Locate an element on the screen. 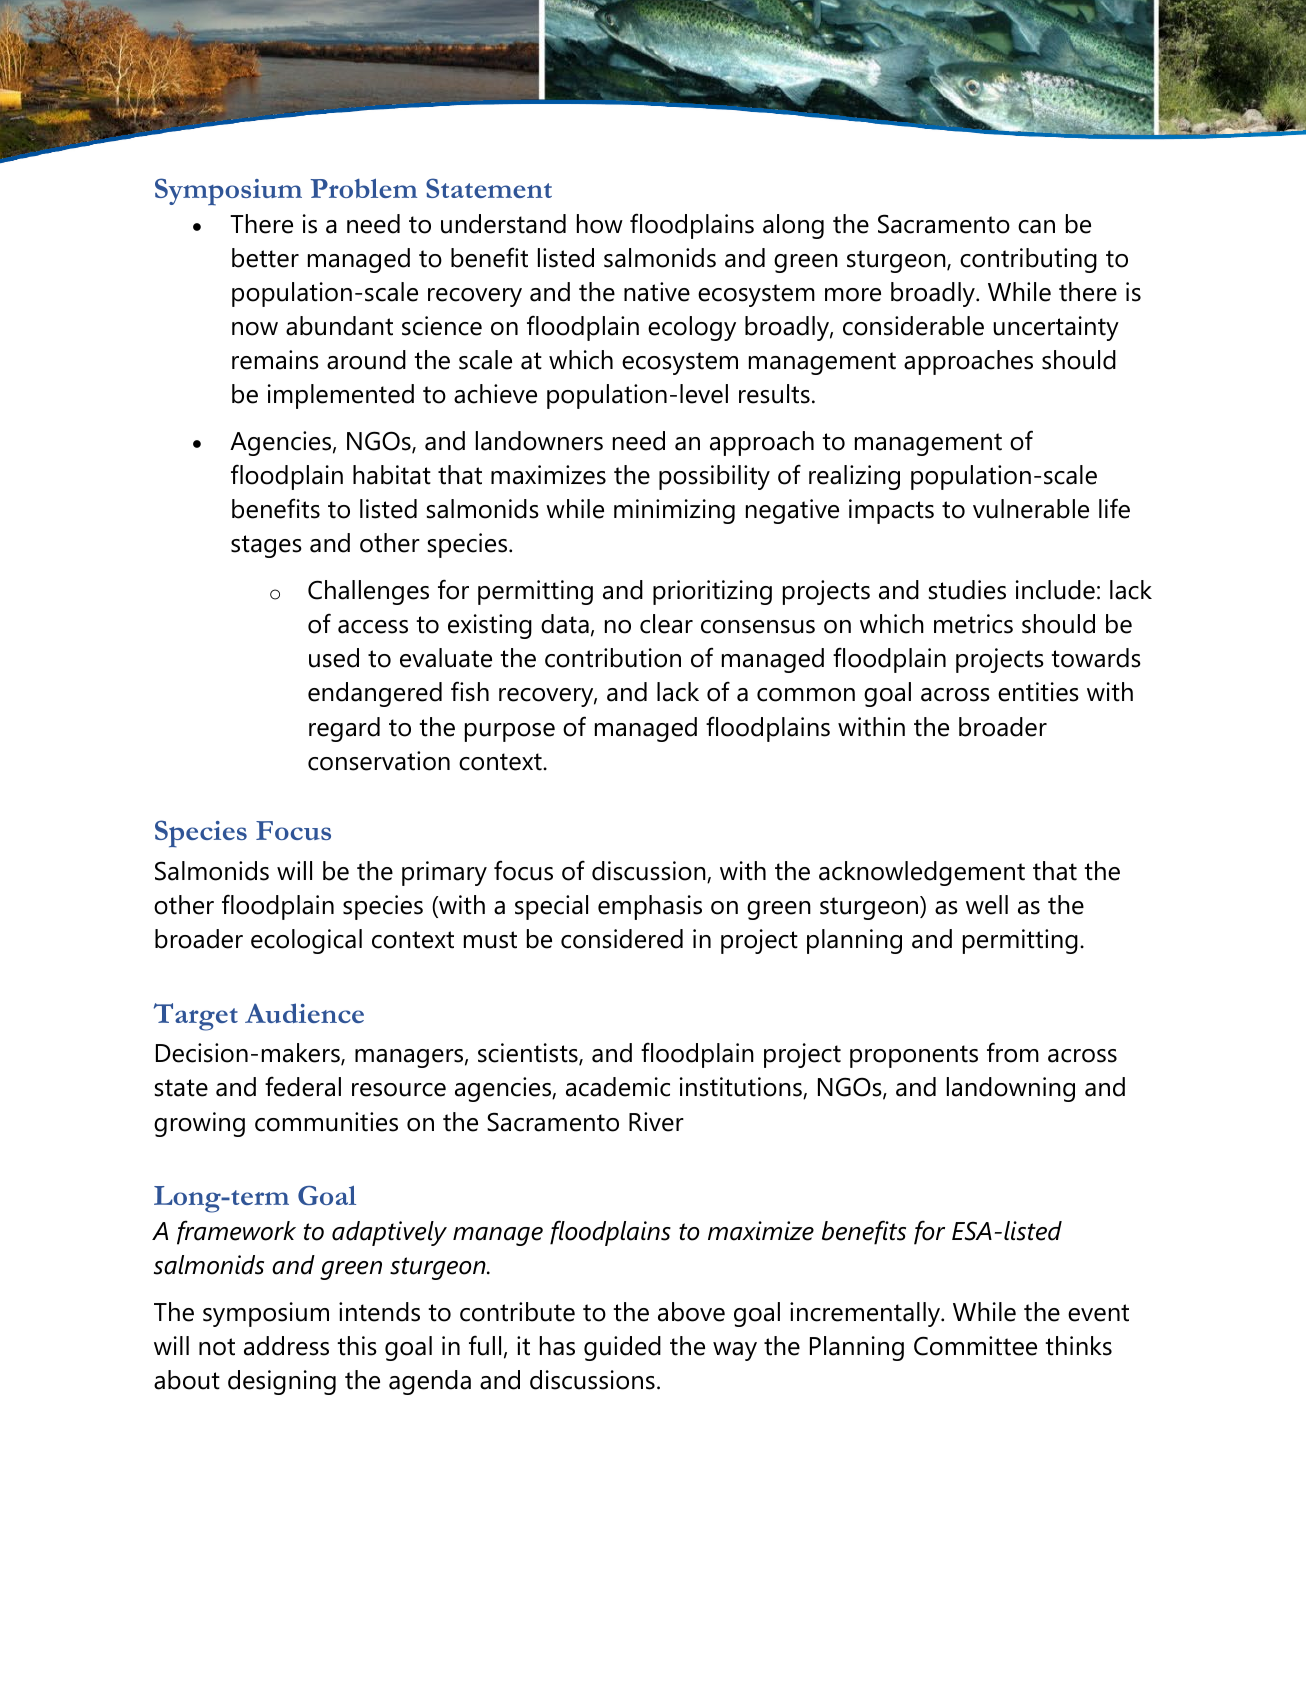  minimizing is located at coordinates (674, 511).
